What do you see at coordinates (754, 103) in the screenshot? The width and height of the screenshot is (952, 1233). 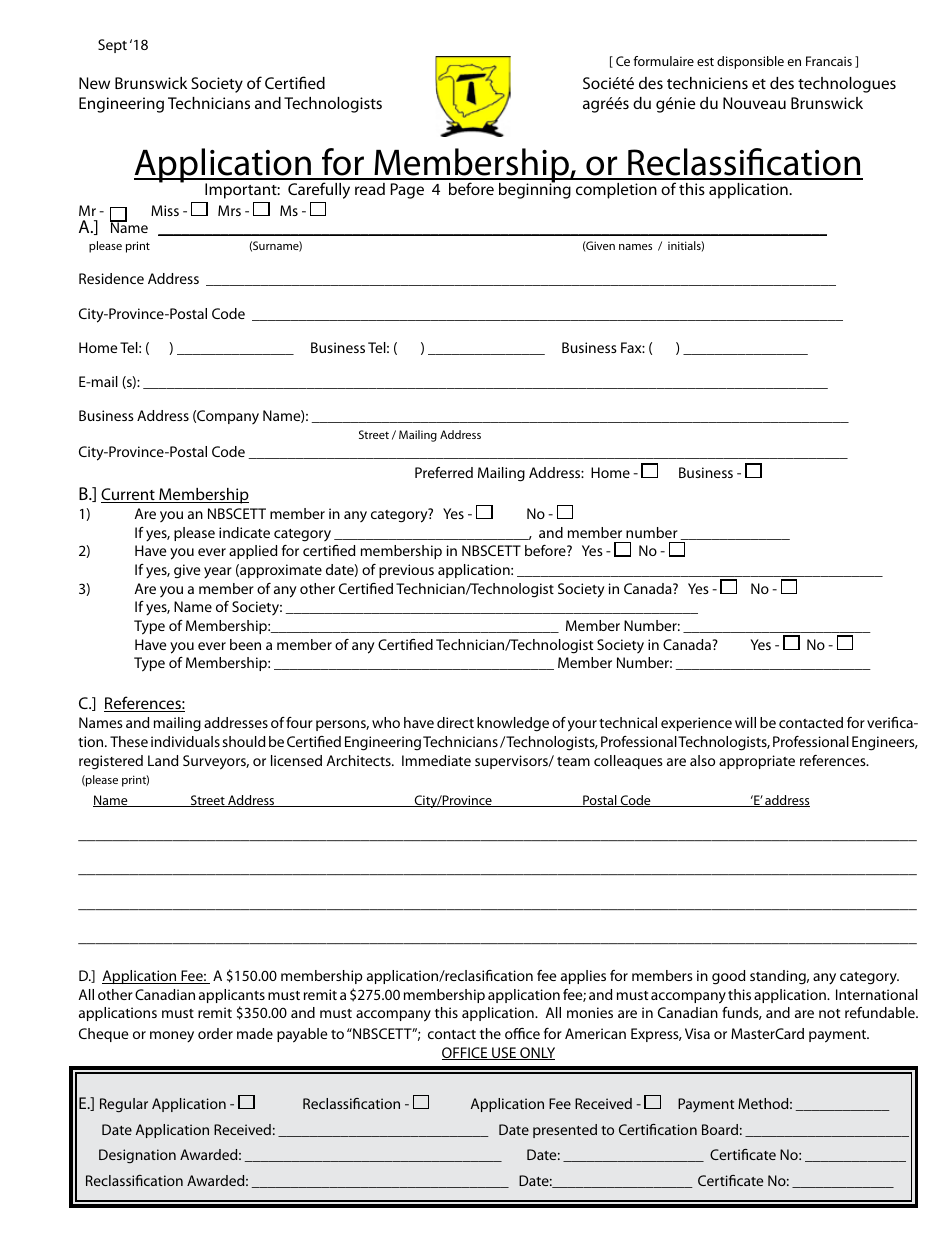 I see `Nouveau` at bounding box center [754, 103].
